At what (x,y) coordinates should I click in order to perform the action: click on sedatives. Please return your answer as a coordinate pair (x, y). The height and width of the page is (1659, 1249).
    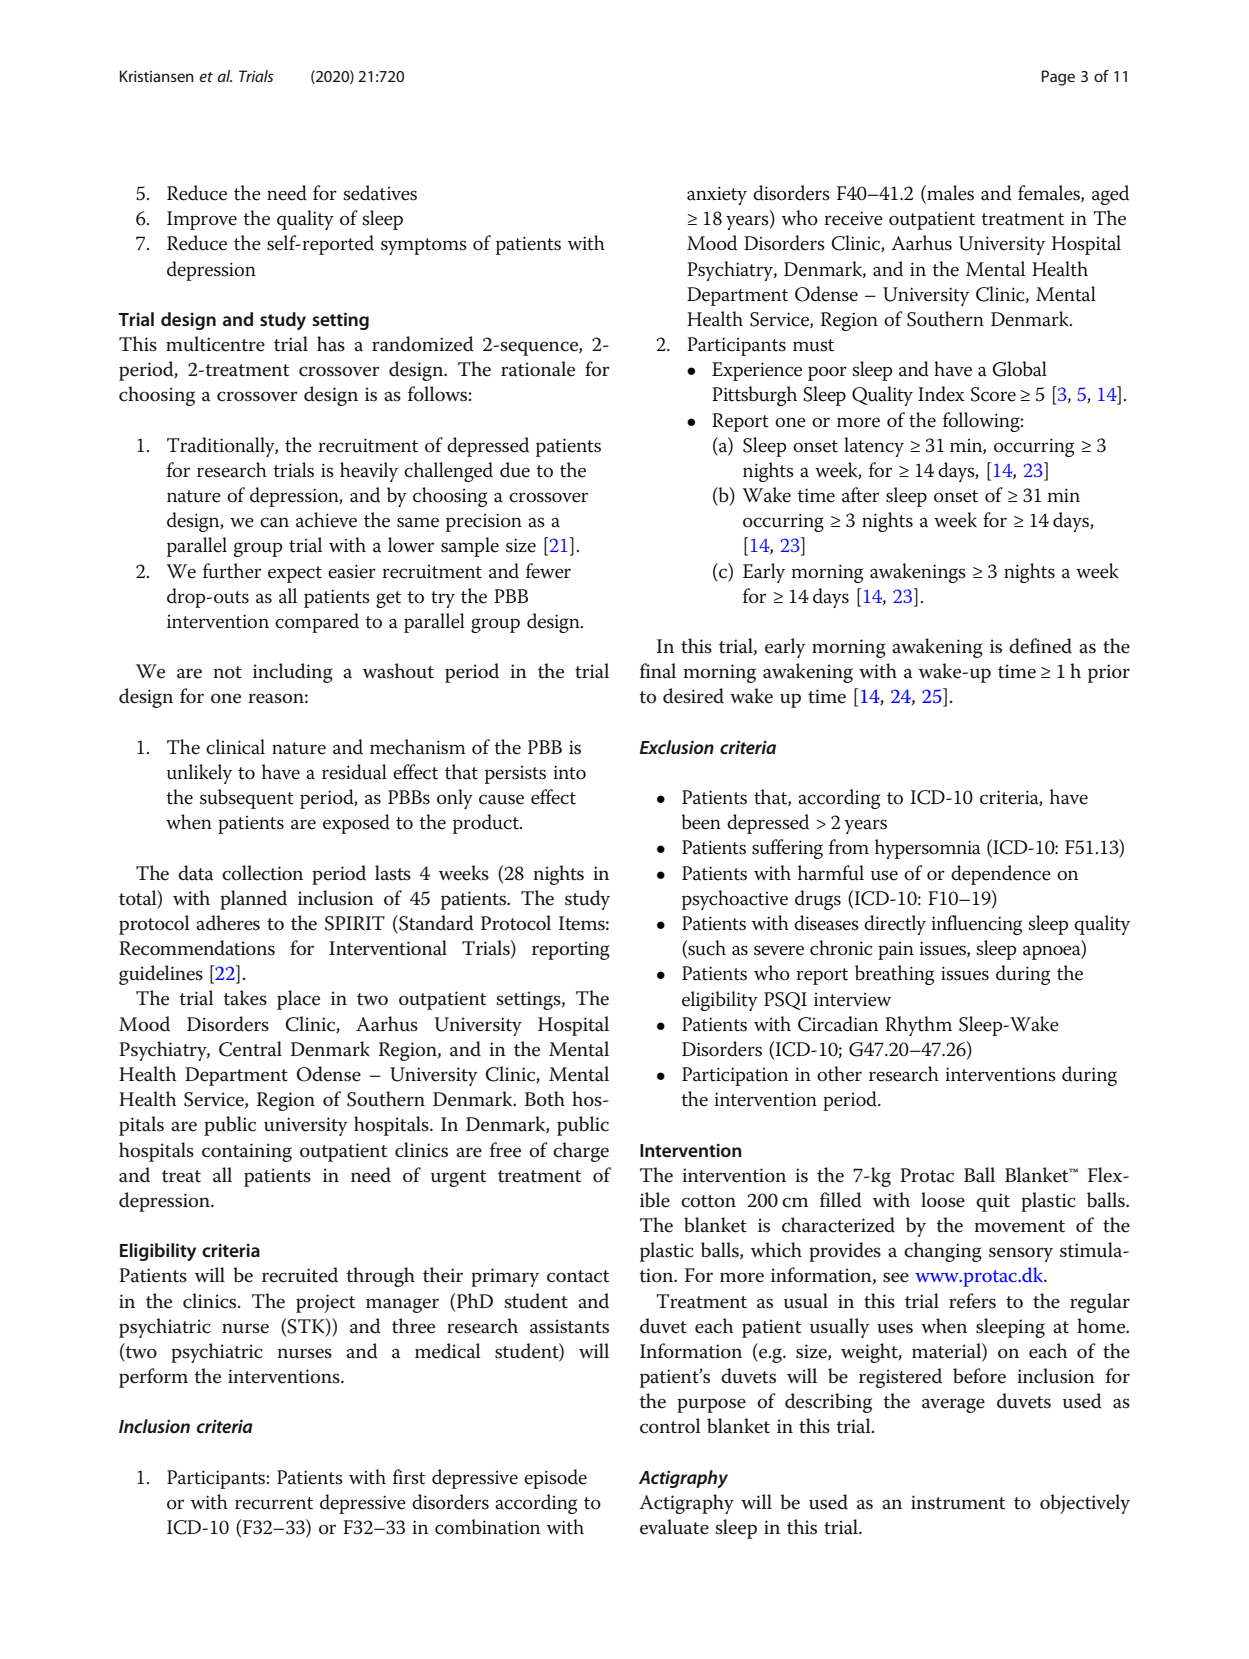
    Looking at the image, I should click on (380, 193).
